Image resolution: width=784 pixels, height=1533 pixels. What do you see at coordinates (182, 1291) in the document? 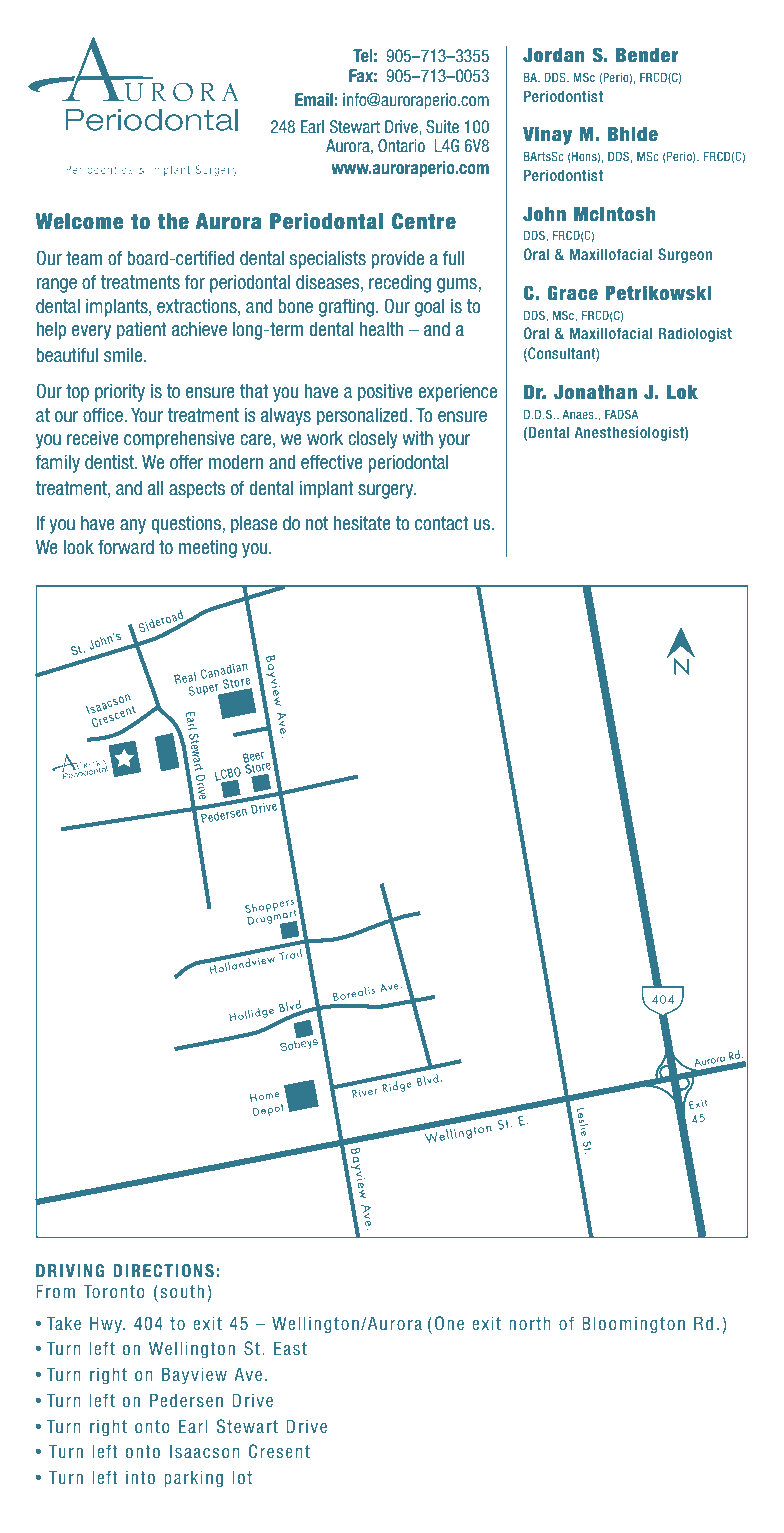
I see `south` at bounding box center [182, 1291].
